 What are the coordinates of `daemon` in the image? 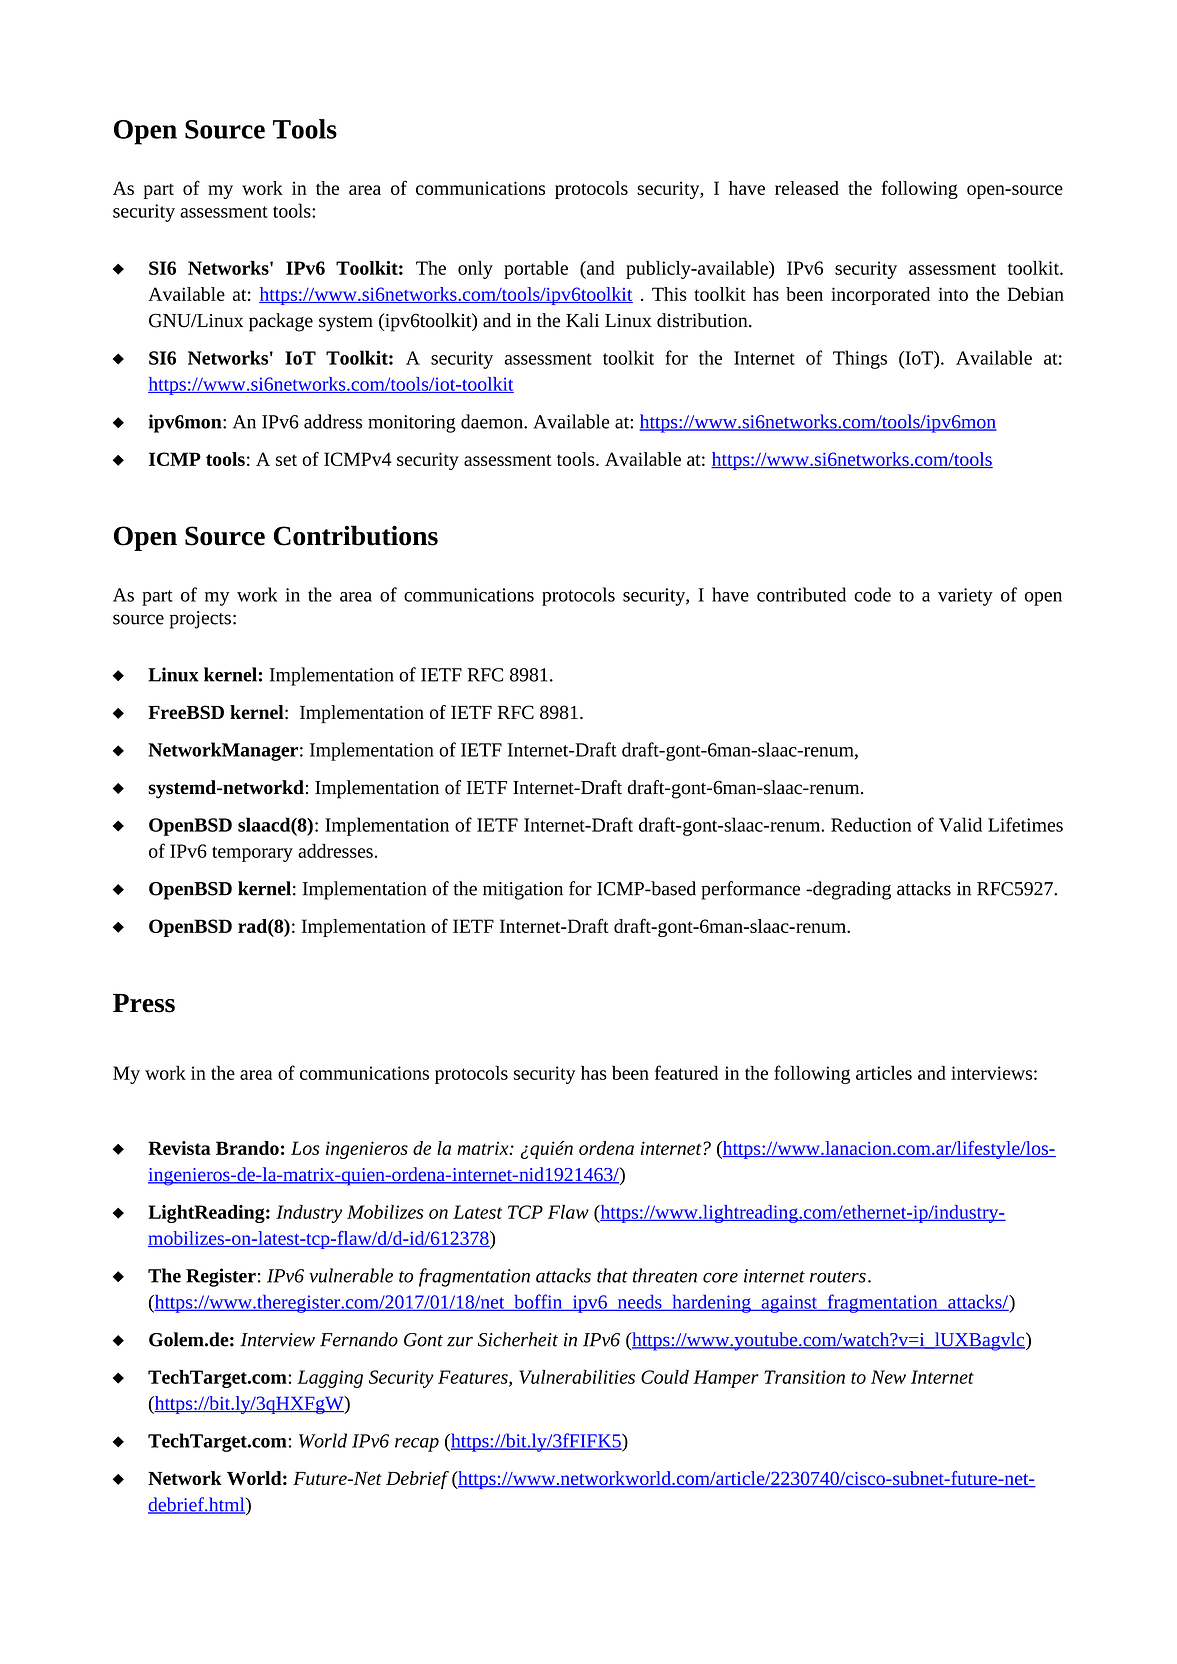 It's located at (493, 421).
